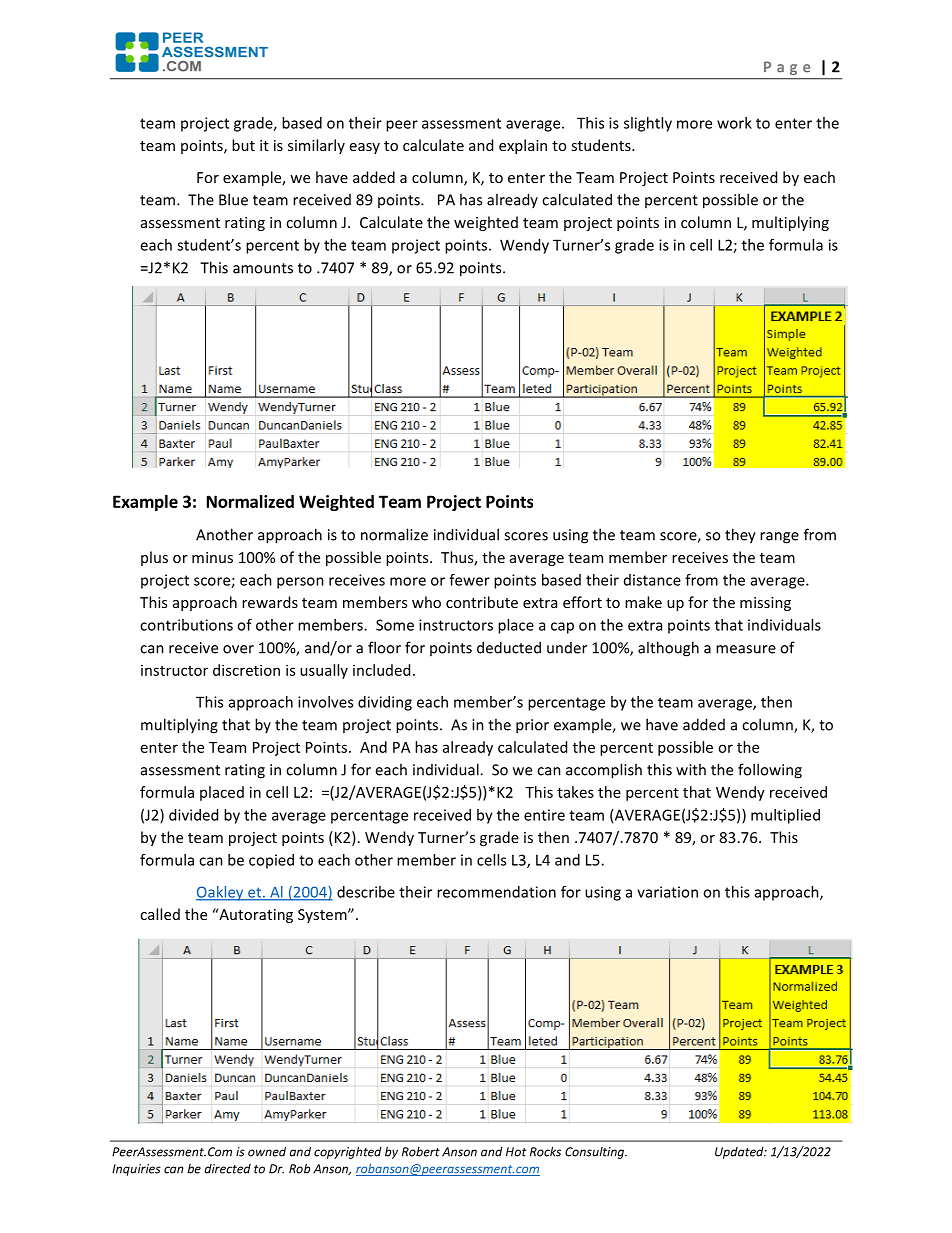  What do you see at coordinates (221, 893) in the screenshot?
I see `Oakley` at bounding box center [221, 893].
